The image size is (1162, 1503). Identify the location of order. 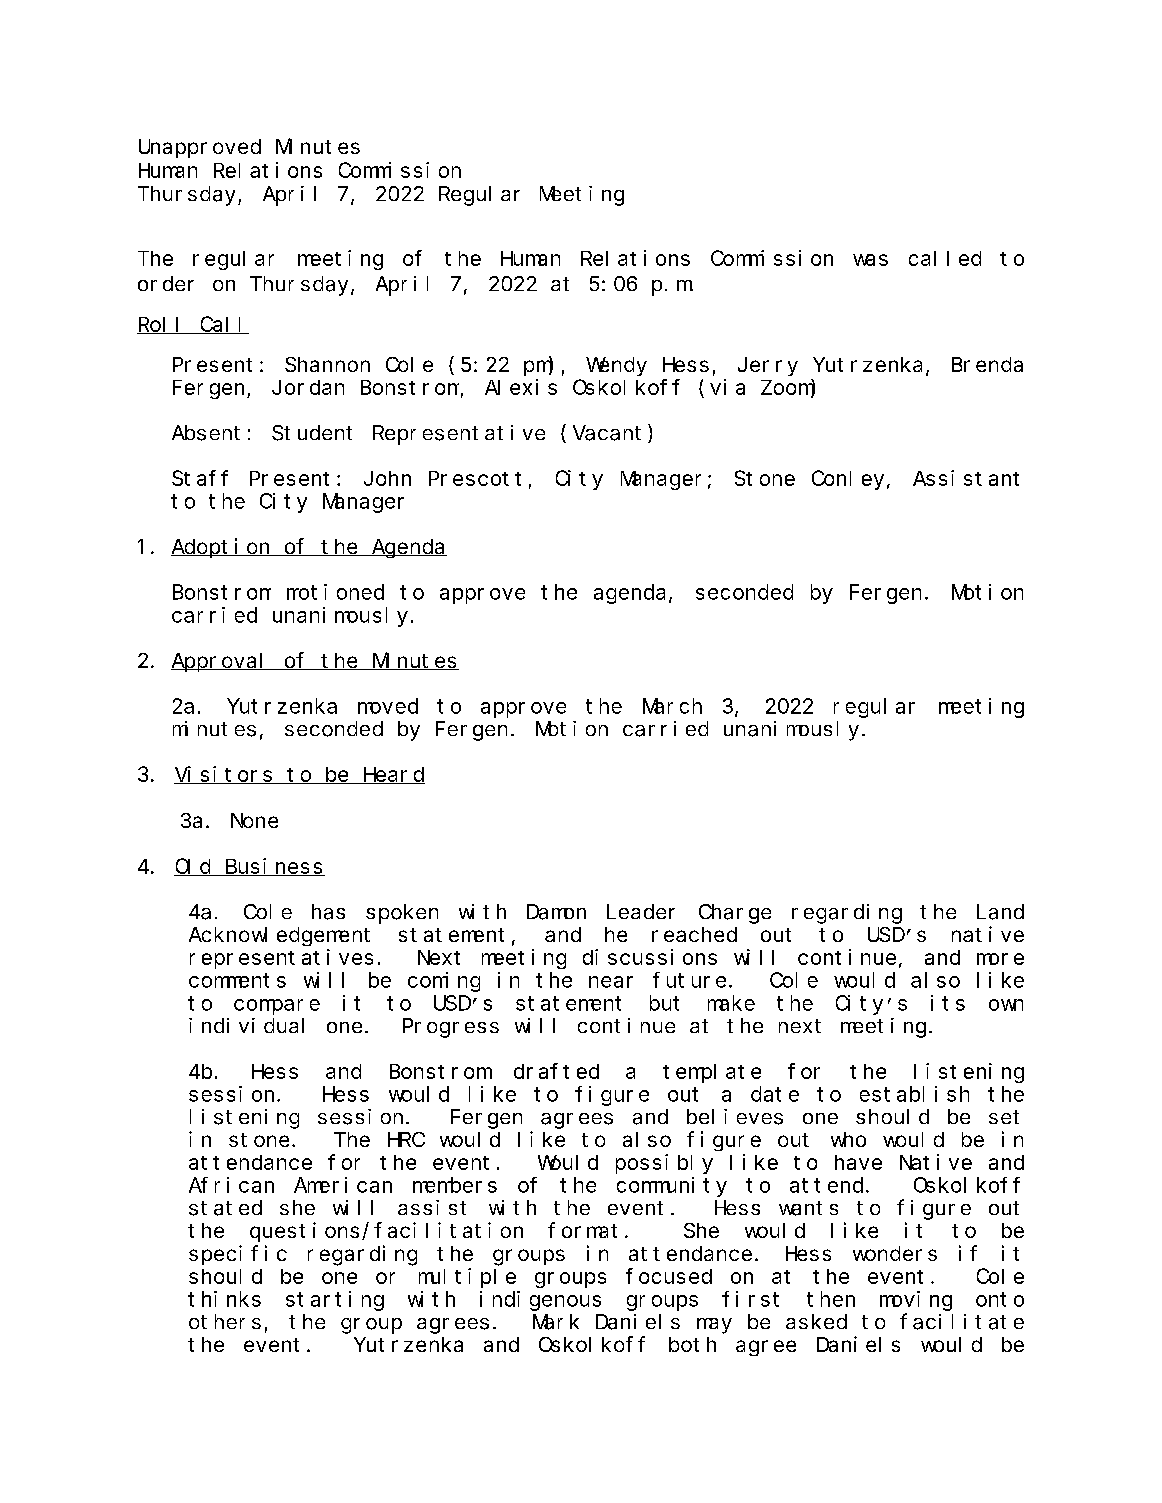
(166, 283).
